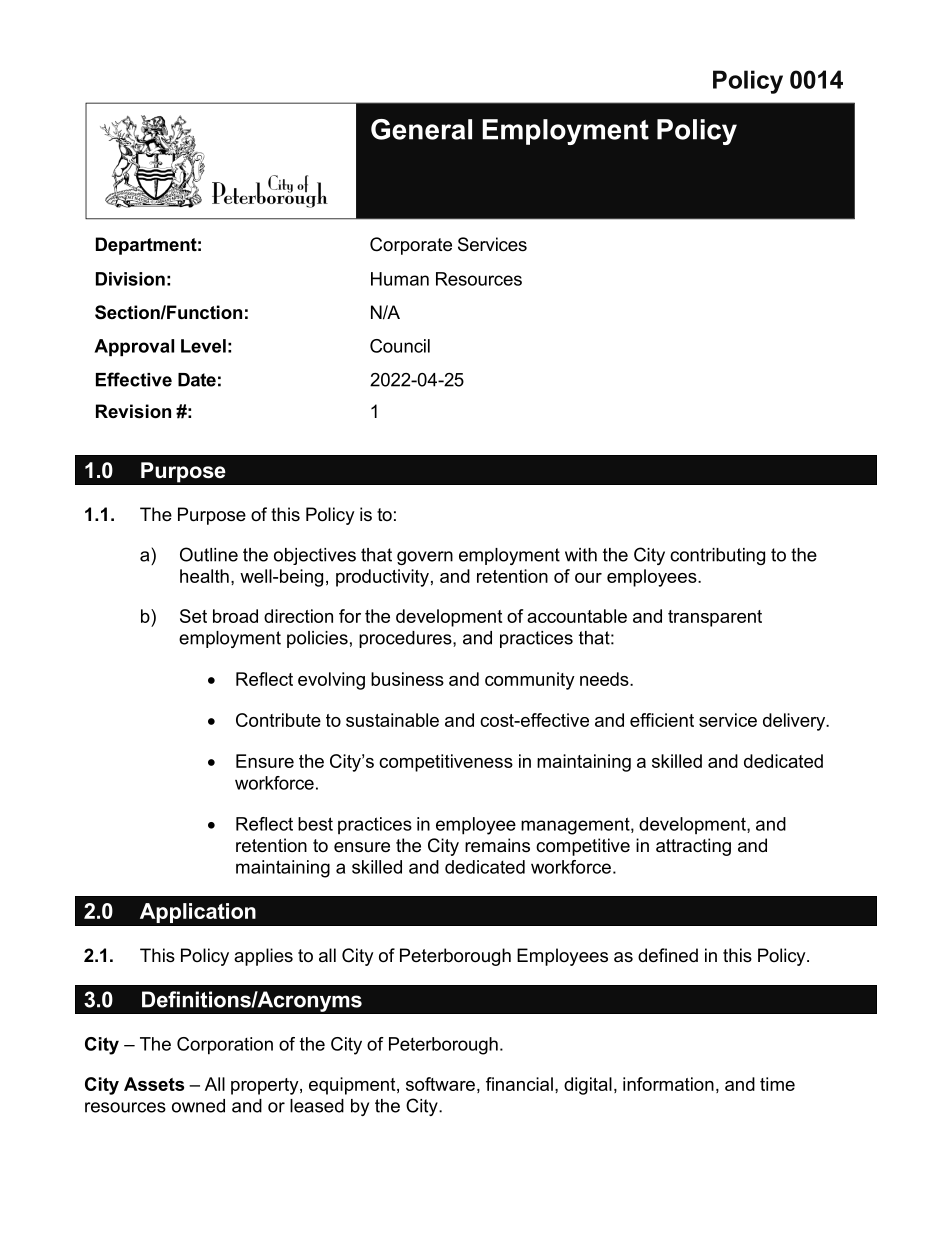 Image resolution: width=952 pixels, height=1233 pixels. Describe the element at coordinates (315, 824) in the screenshot. I see `best` at that location.
